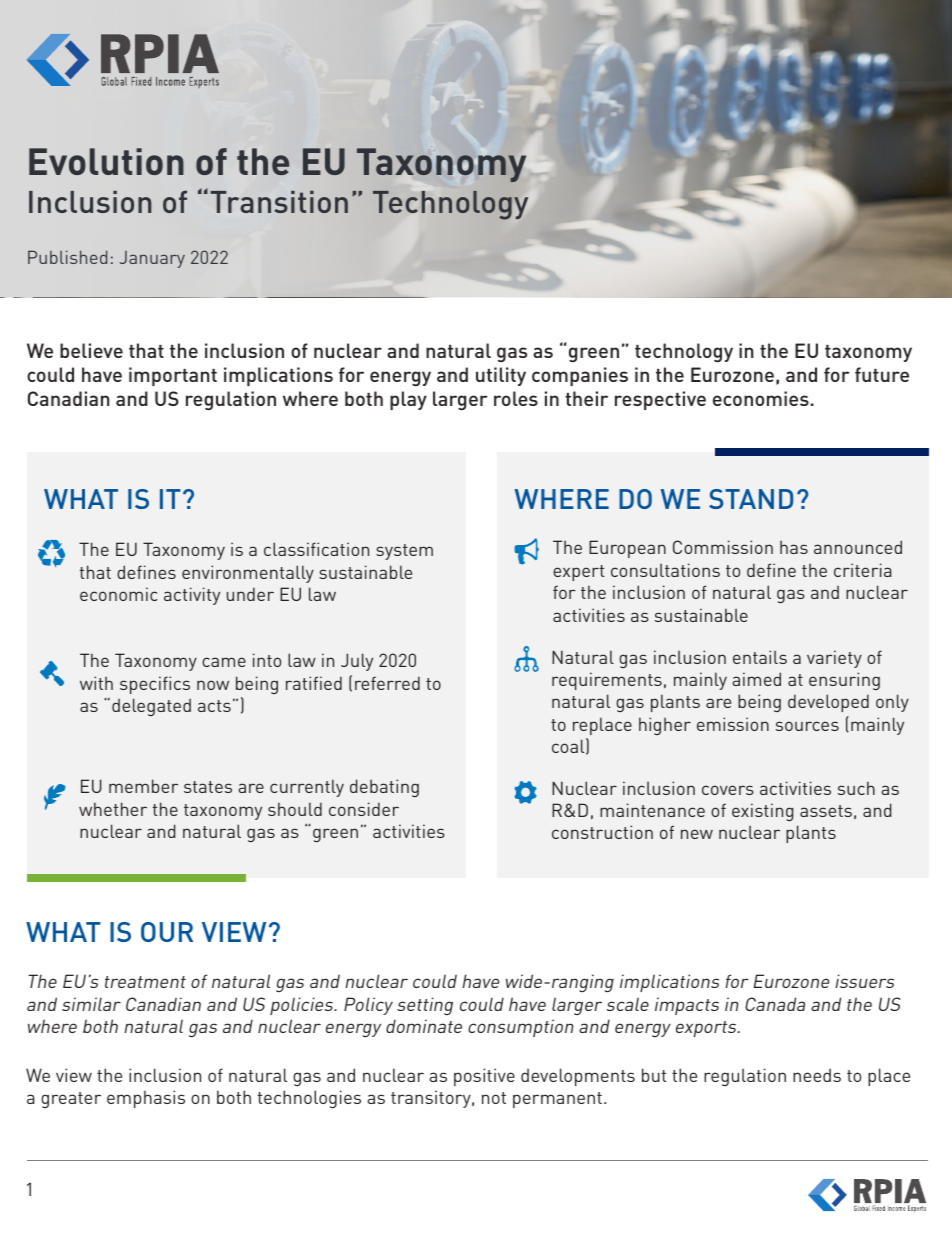 The height and width of the image is (1233, 952). What do you see at coordinates (279, 202) in the image?
I see `Transition` at bounding box center [279, 202].
